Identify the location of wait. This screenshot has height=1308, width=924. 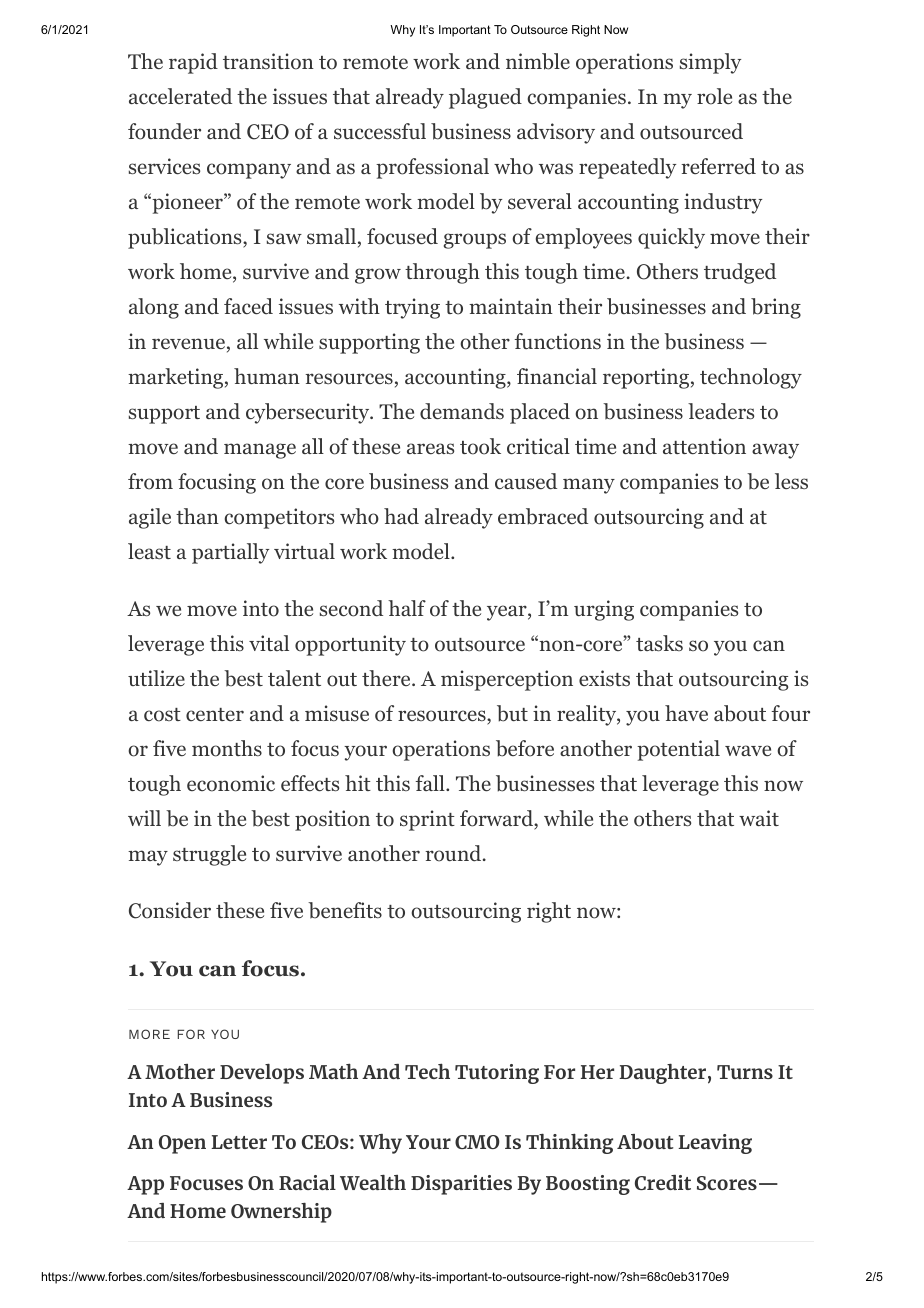
(759, 818).
